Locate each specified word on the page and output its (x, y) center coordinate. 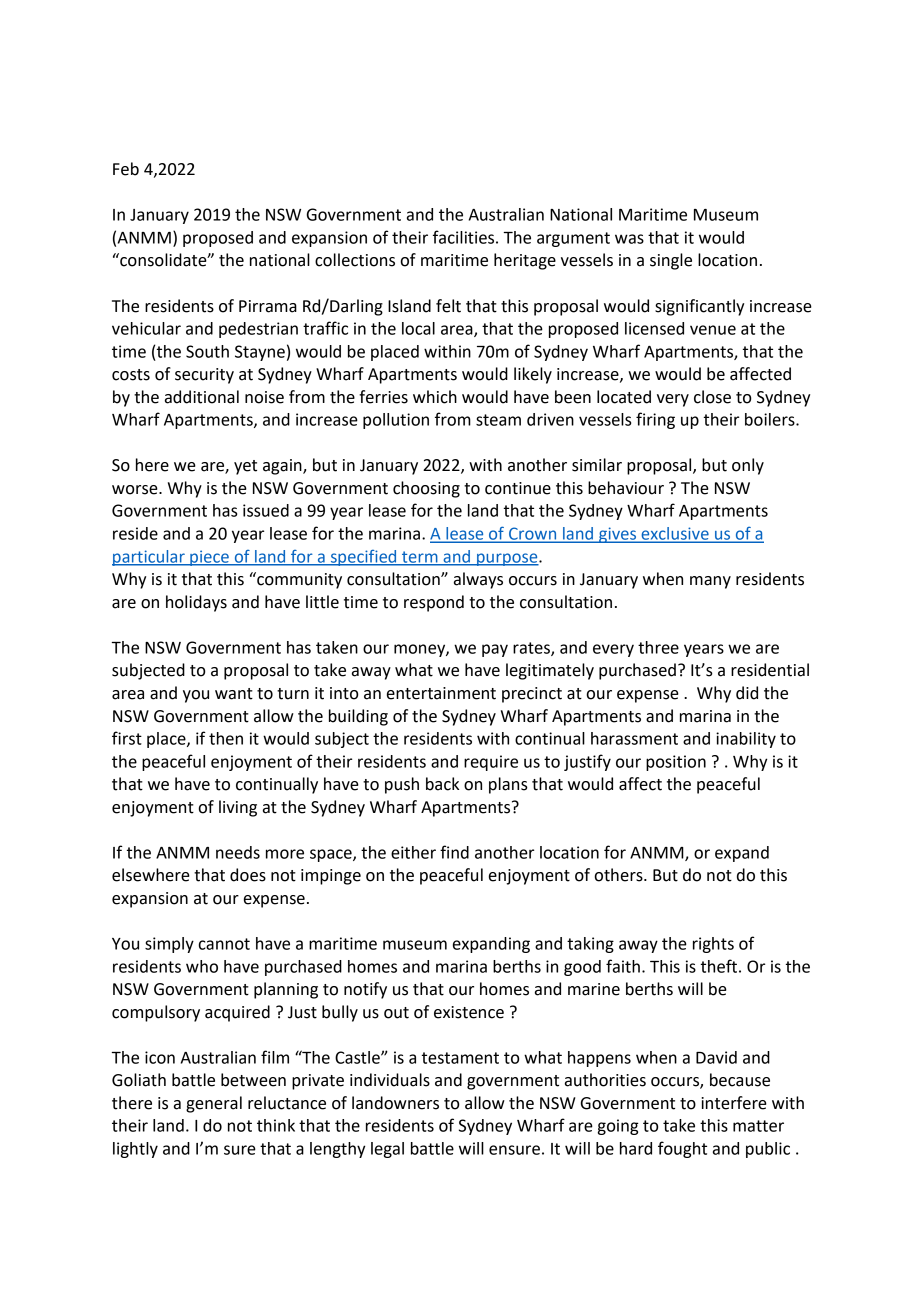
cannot (224, 944)
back (442, 784)
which (435, 397)
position (676, 763)
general (214, 1104)
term (420, 558)
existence (469, 1012)
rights (713, 945)
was (629, 239)
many (710, 582)
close (712, 397)
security (204, 376)
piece (209, 558)
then (226, 738)
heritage (525, 261)
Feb (126, 169)
